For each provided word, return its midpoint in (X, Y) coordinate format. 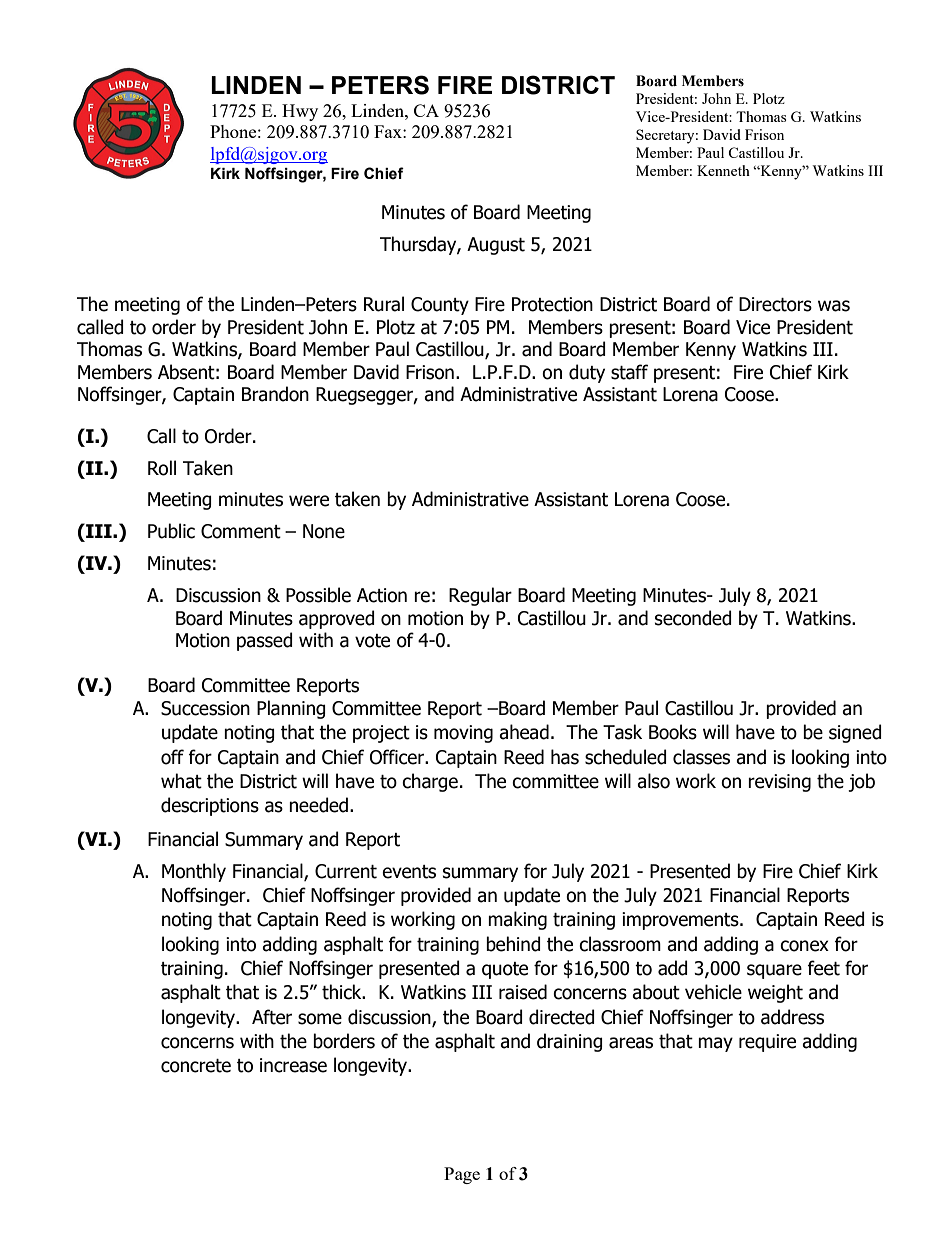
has (565, 757)
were (309, 501)
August (496, 246)
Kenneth (723, 170)
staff (629, 372)
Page (462, 1175)
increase (293, 1065)
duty (587, 373)
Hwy (300, 112)
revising (779, 783)
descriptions (210, 806)
